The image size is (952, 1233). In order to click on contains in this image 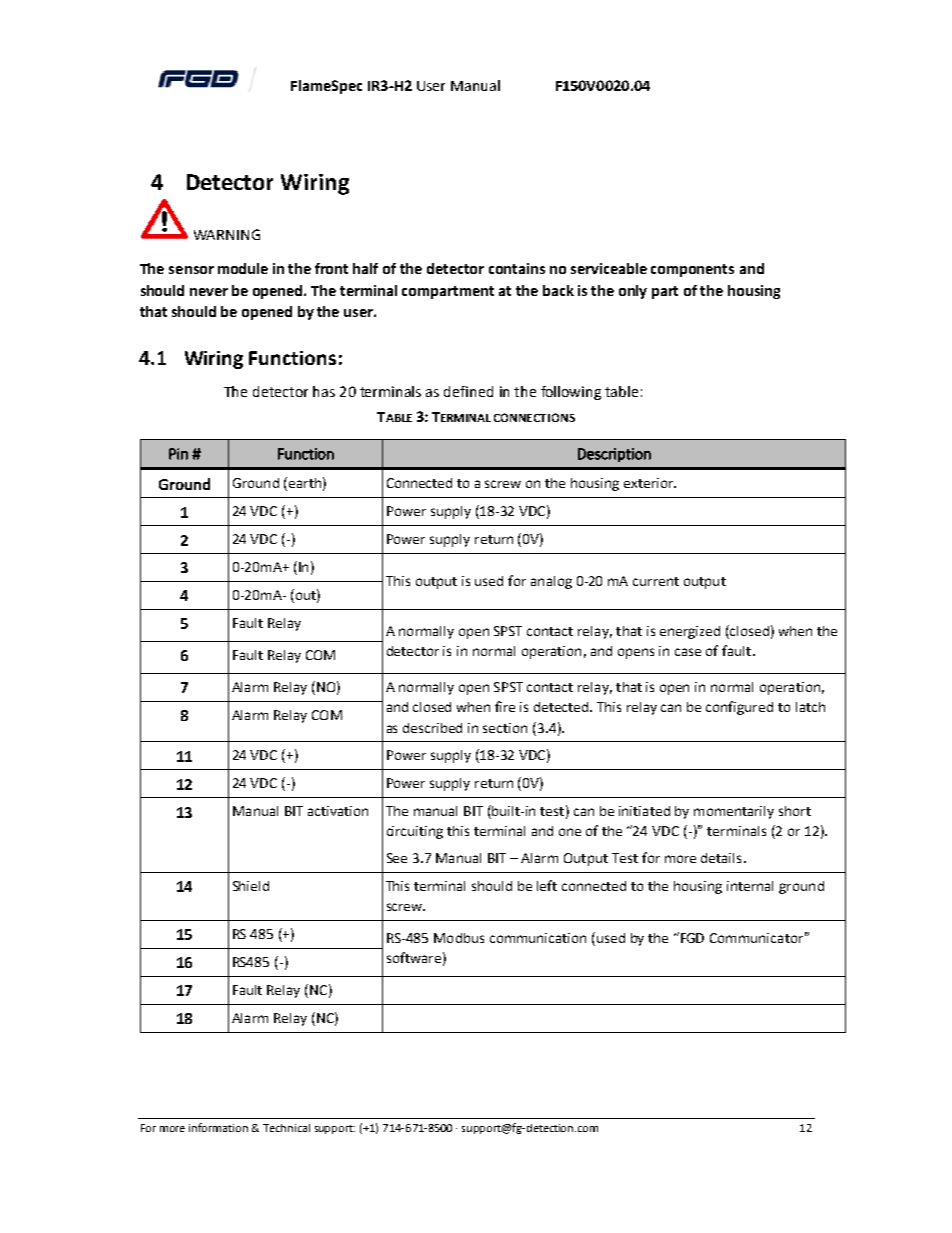, I will do `click(517, 268)`.
